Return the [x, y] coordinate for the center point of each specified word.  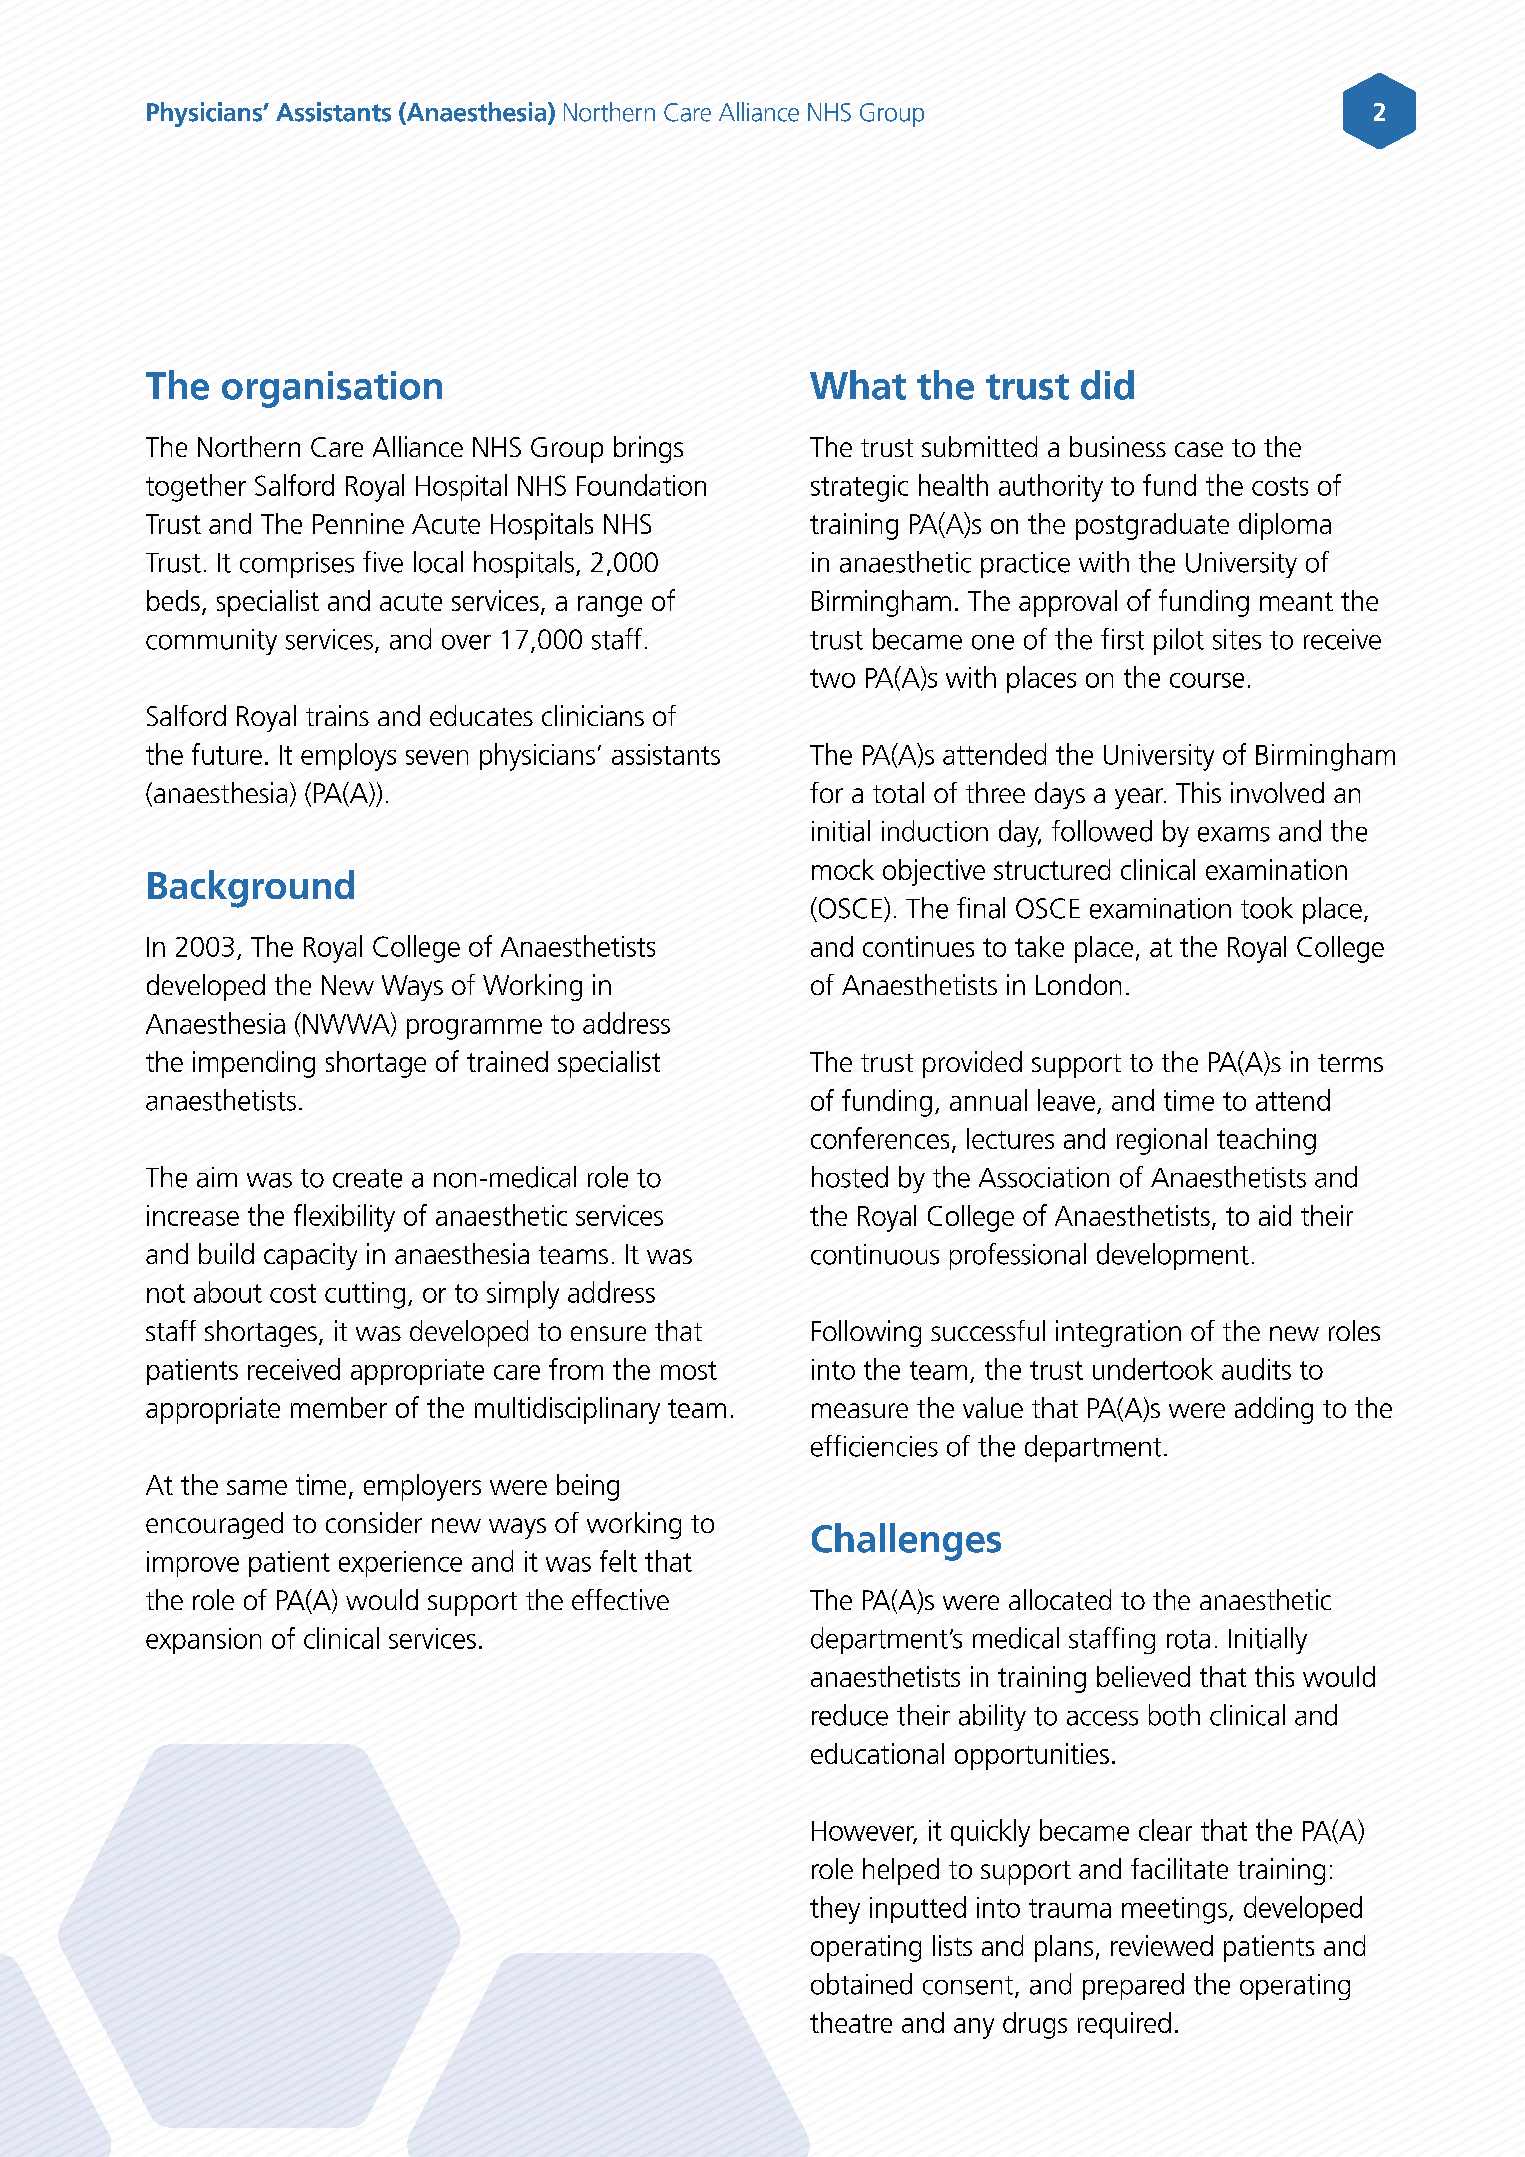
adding [1274, 1410]
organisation [332, 389]
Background [251, 889]
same [257, 1487]
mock [843, 869]
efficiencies [874, 1446]
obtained [861, 1984]
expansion [203, 1641]
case [1199, 449]
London [1078, 984]
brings [648, 449]
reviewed [1162, 1945]
